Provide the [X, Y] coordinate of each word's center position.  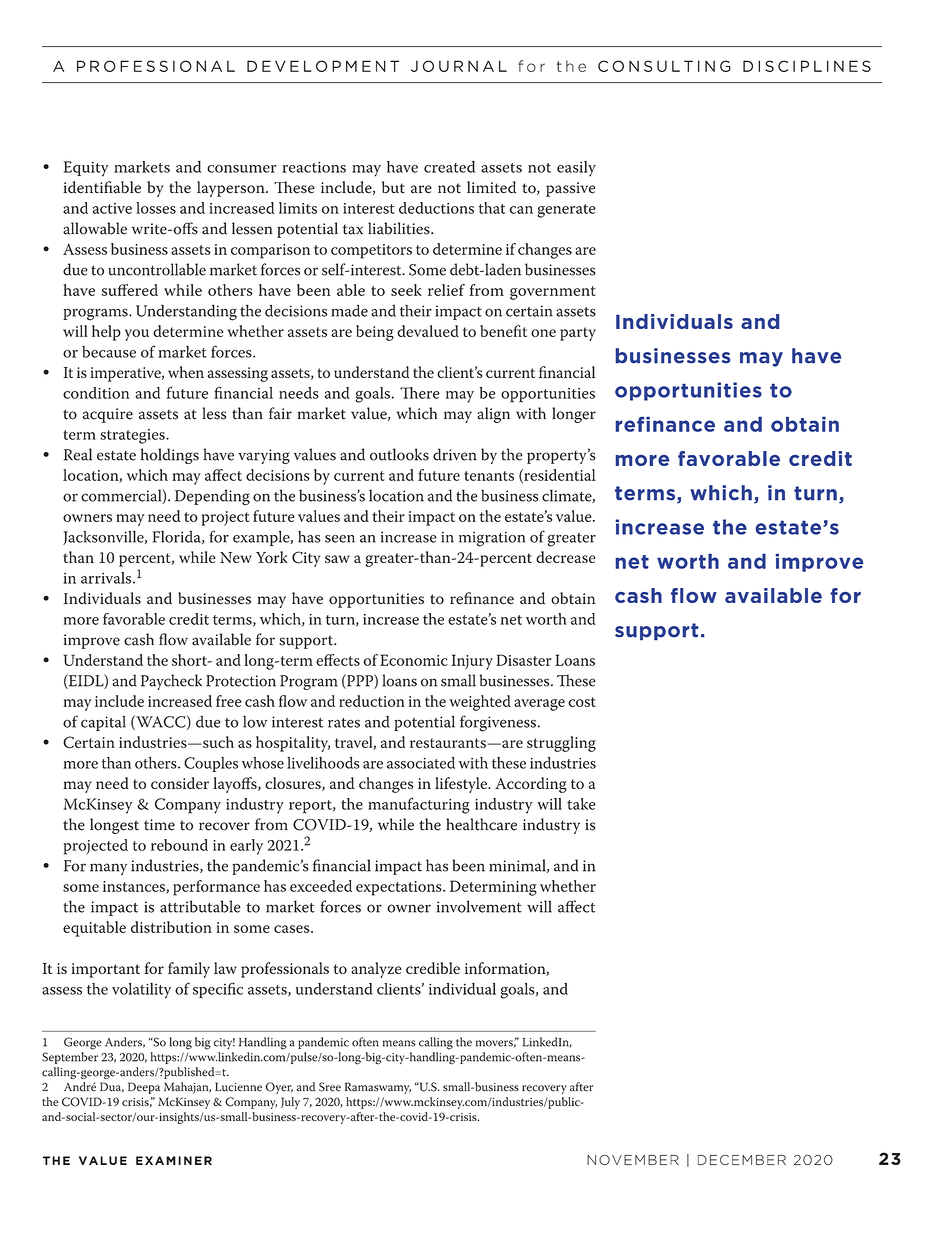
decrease [565, 557]
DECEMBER [742, 1160]
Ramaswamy [378, 1088]
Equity [85, 169]
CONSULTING [664, 66]
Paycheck [171, 682]
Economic [414, 660]
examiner [174, 1160]
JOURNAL [459, 66]
